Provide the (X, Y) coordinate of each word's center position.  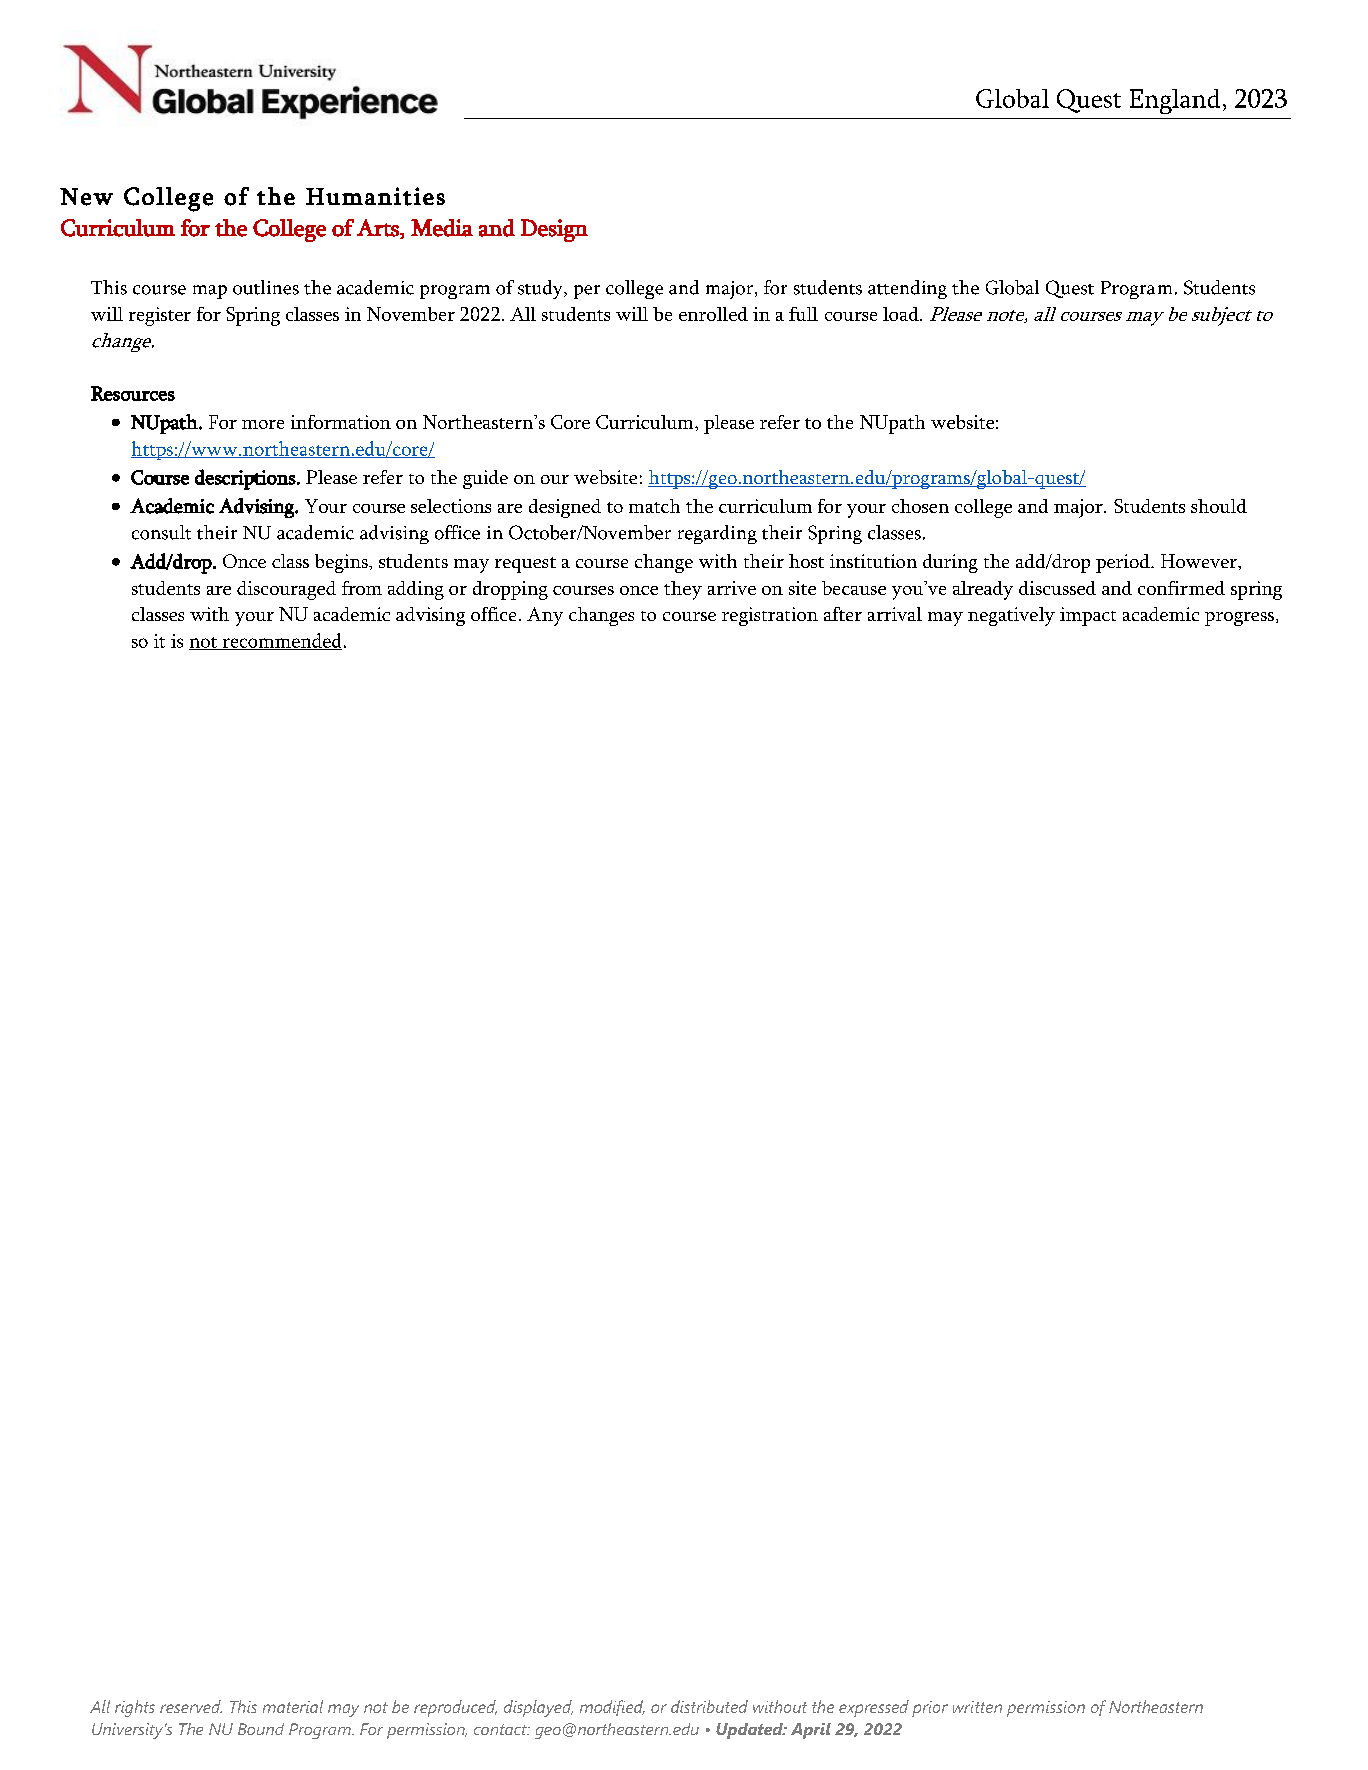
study (541, 289)
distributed (709, 1706)
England (1175, 101)
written (977, 1707)
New (86, 197)
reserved (191, 1706)
